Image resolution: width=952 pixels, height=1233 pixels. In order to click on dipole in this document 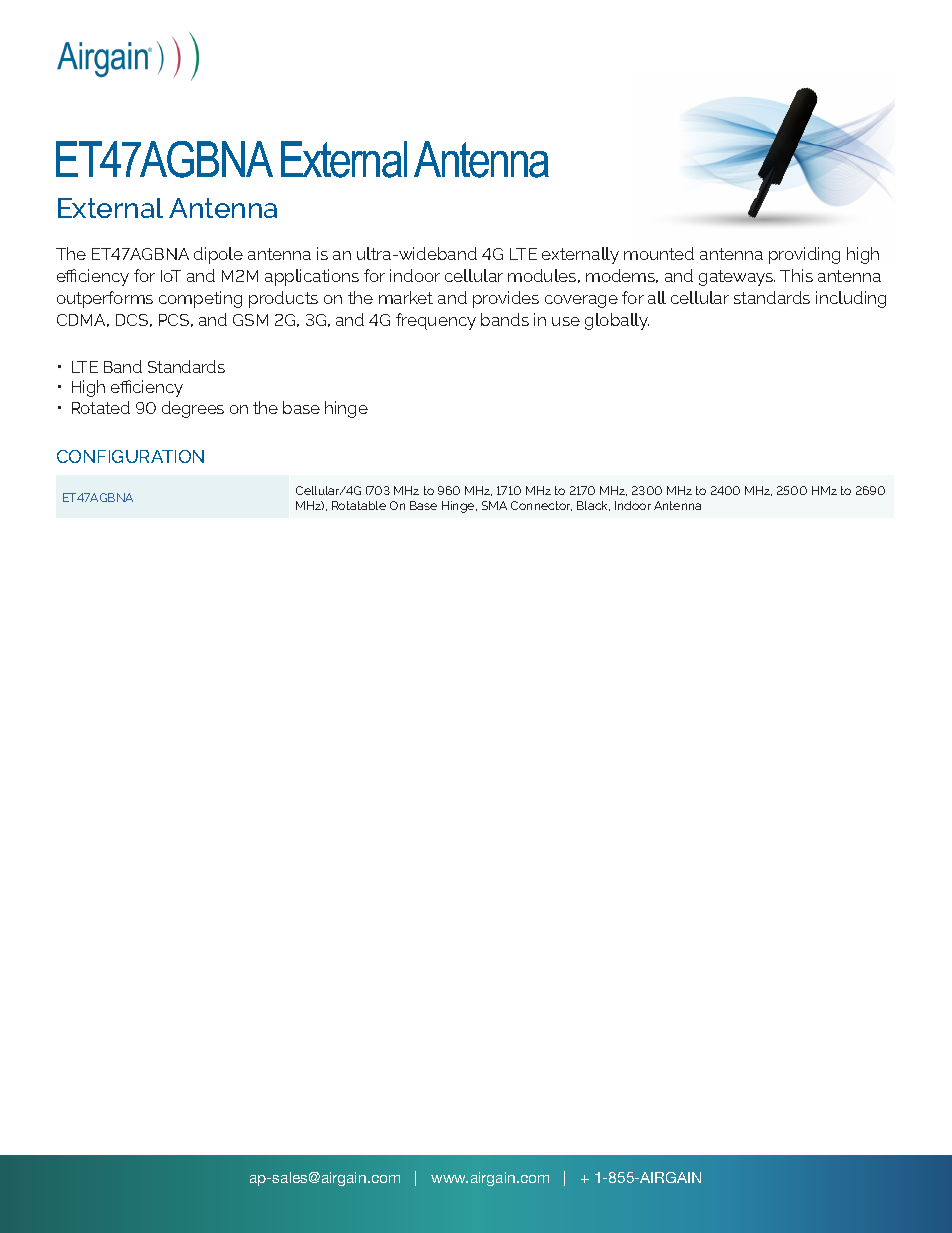, I will do `click(218, 255)`.
